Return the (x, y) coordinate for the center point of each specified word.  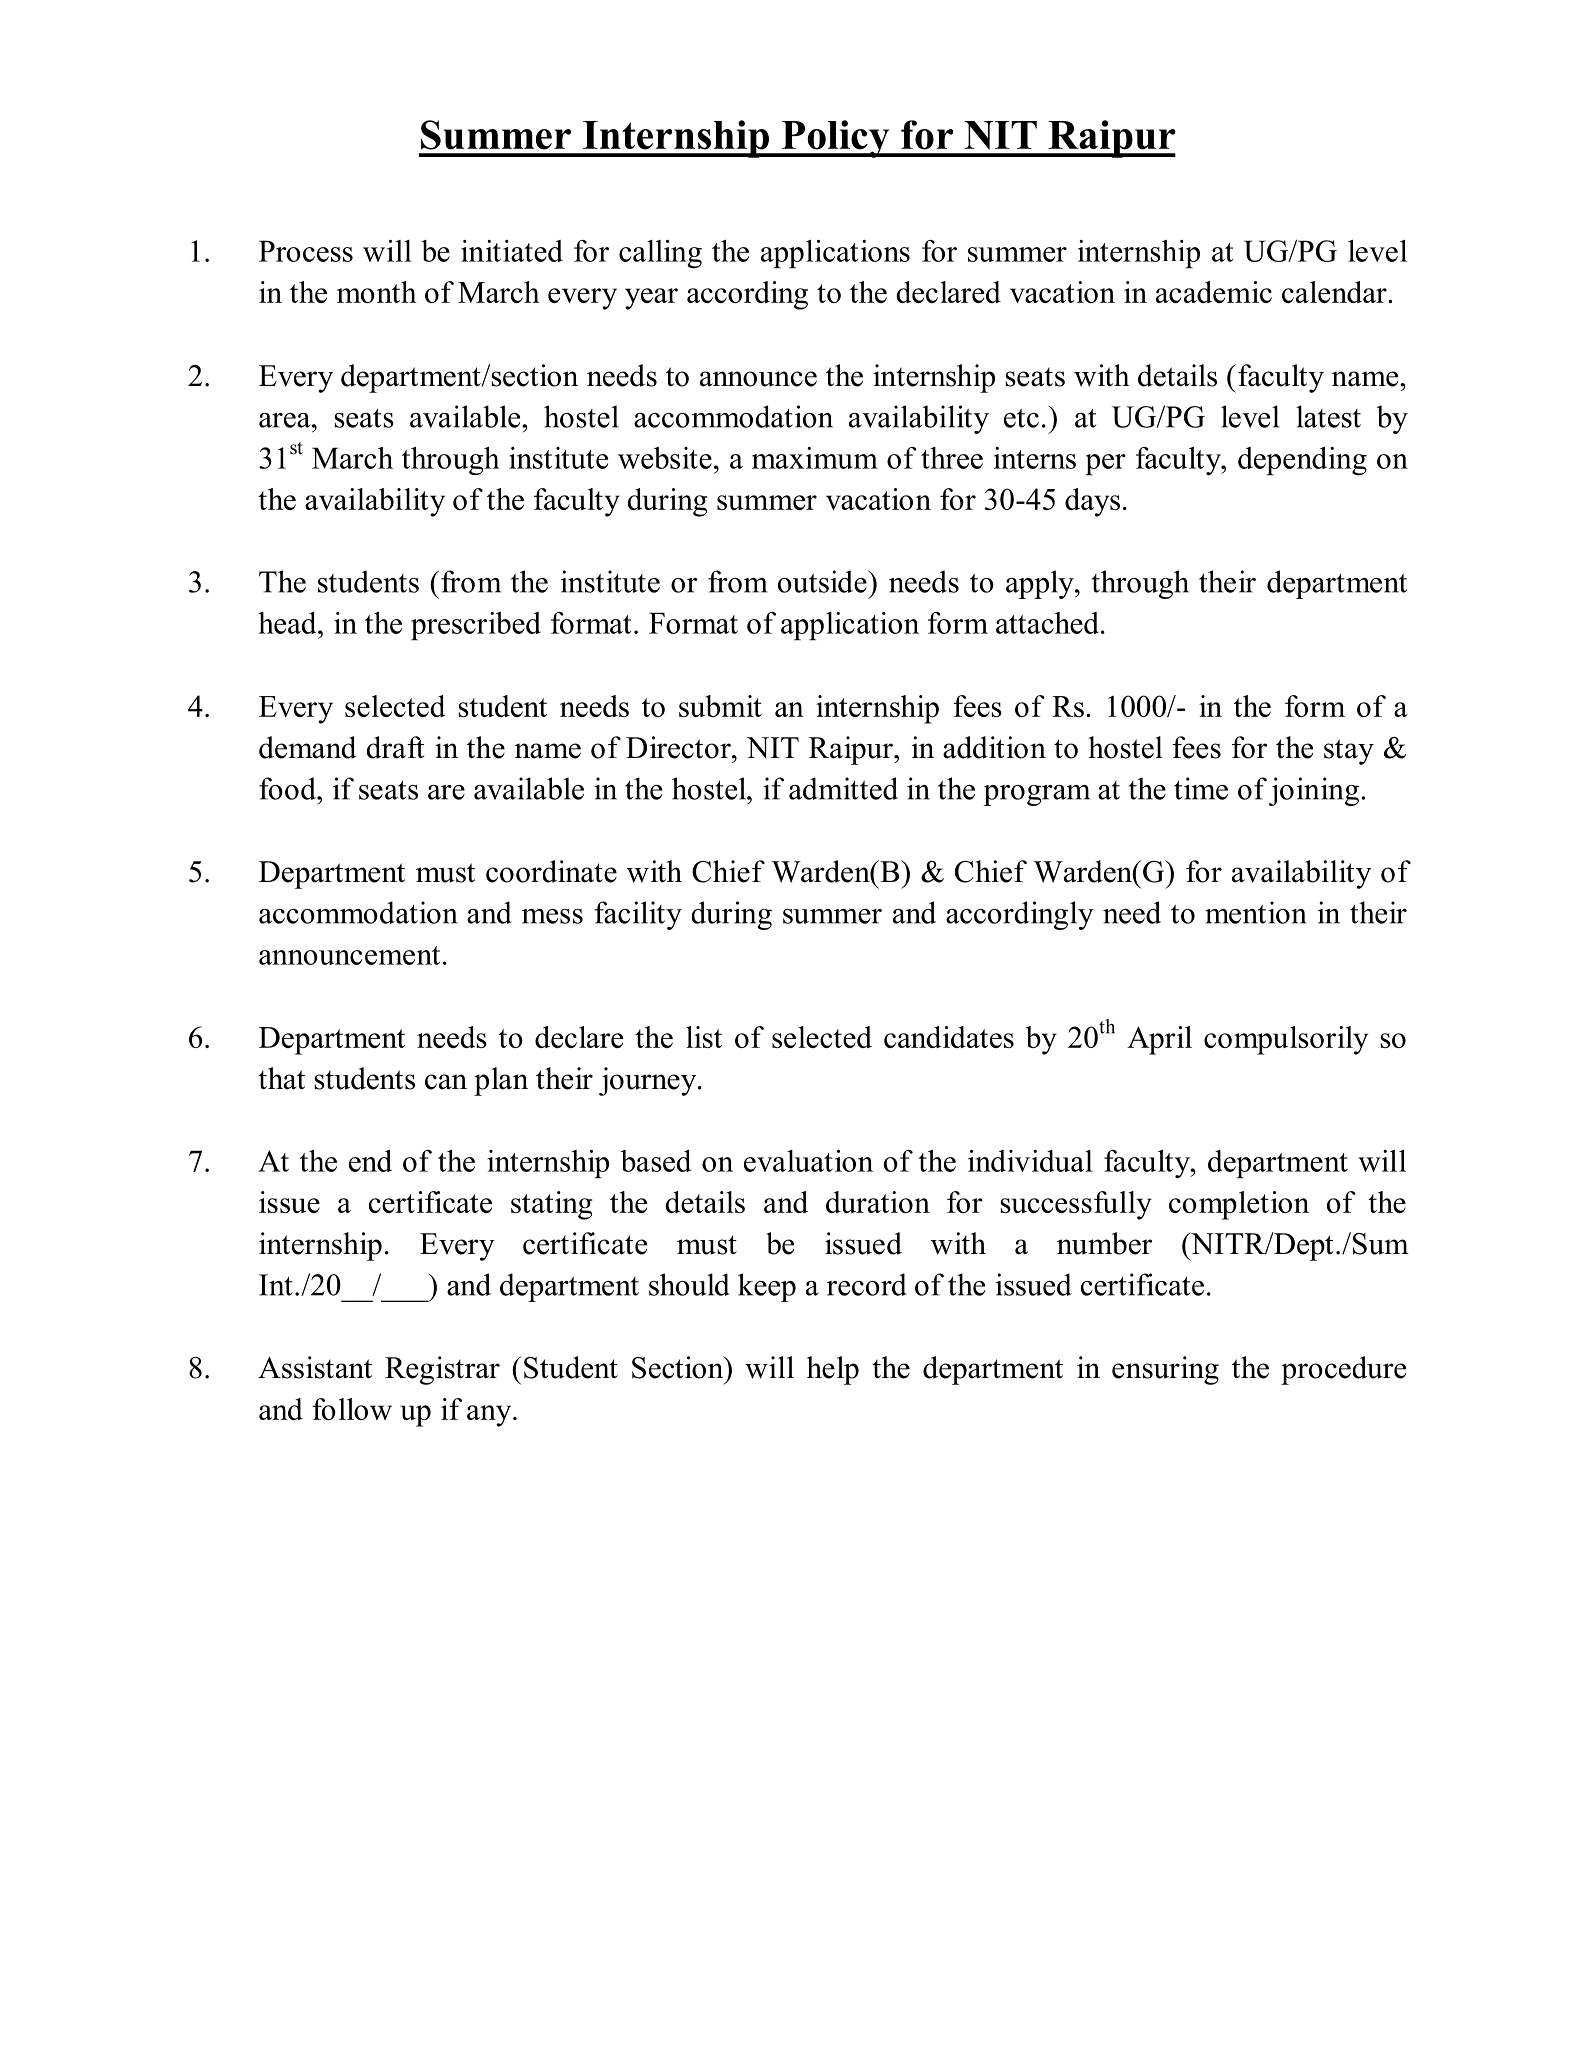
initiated (512, 251)
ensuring (1165, 1370)
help (833, 1370)
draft (396, 747)
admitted (843, 788)
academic (1214, 292)
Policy (835, 139)
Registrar (442, 1370)
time (1201, 788)
